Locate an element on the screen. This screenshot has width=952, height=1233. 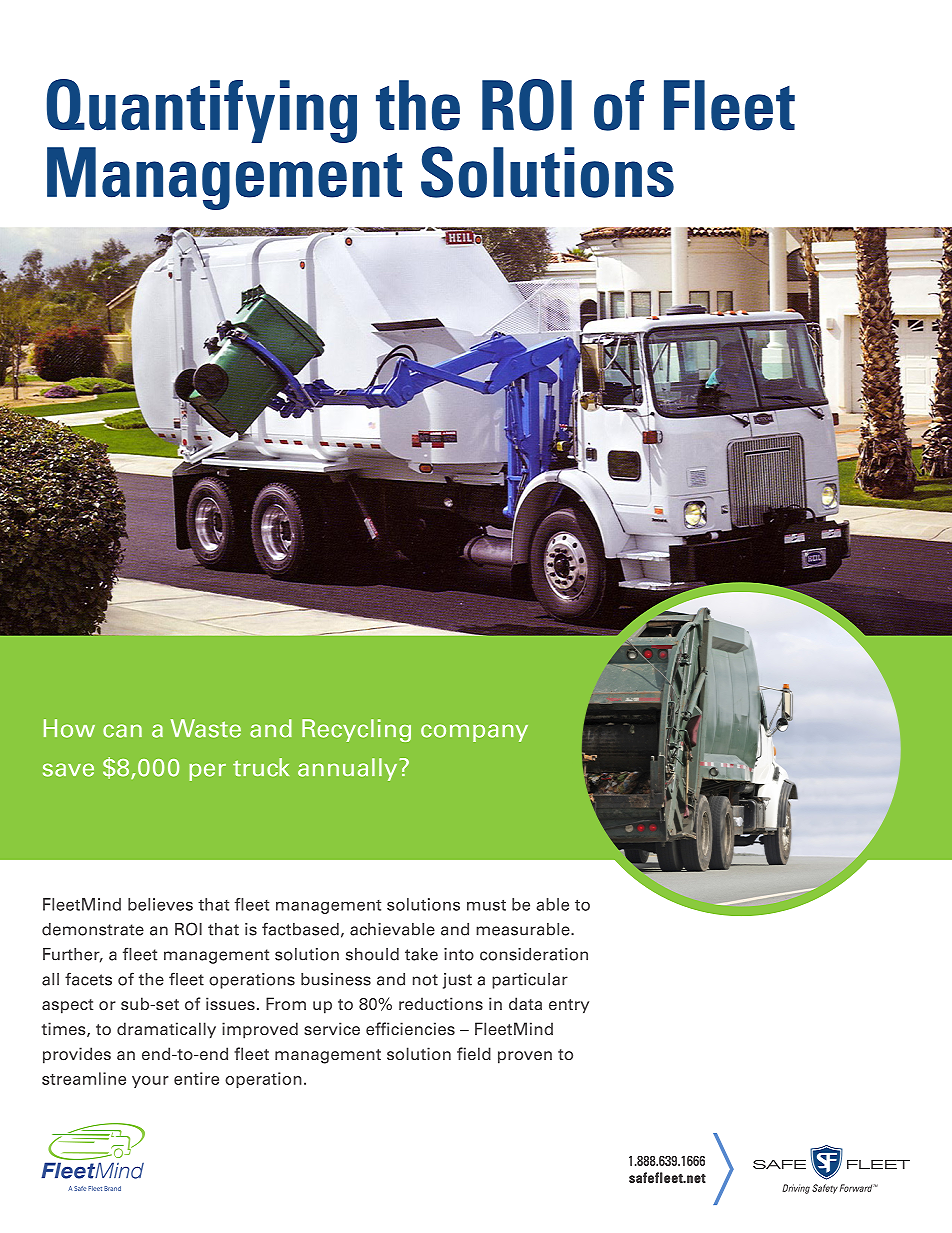
can is located at coordinates (122, 731).
